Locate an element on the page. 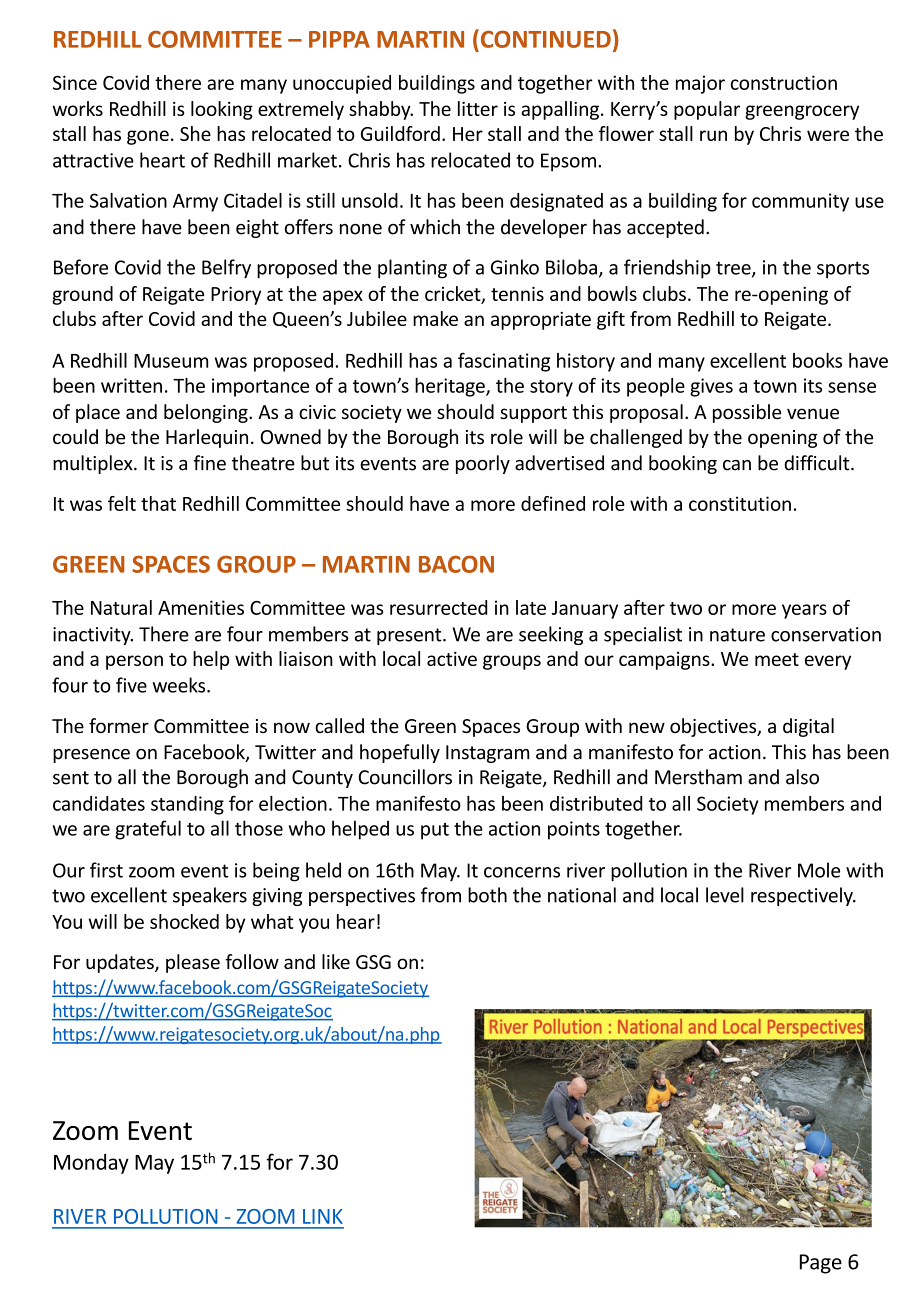  meet is located at coordinates (777, 659).
